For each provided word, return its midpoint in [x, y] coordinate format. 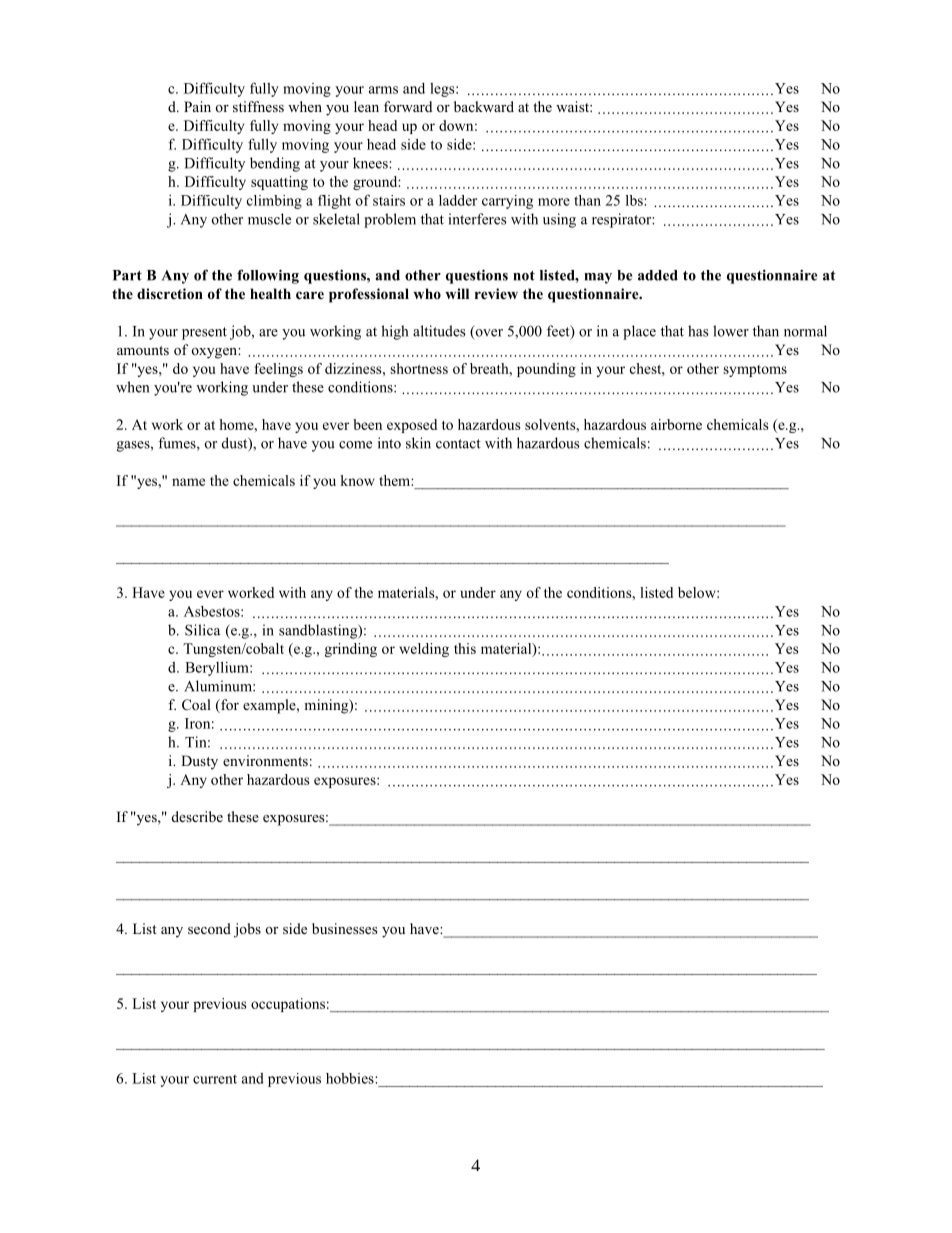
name [188, 482]
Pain [197, 106]
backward [484, 106]
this [465, 648]
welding [424, 650]
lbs [635, 200]
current [215, 1079]
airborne [676, 424]
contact [458, 444]
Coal [196, 705]
